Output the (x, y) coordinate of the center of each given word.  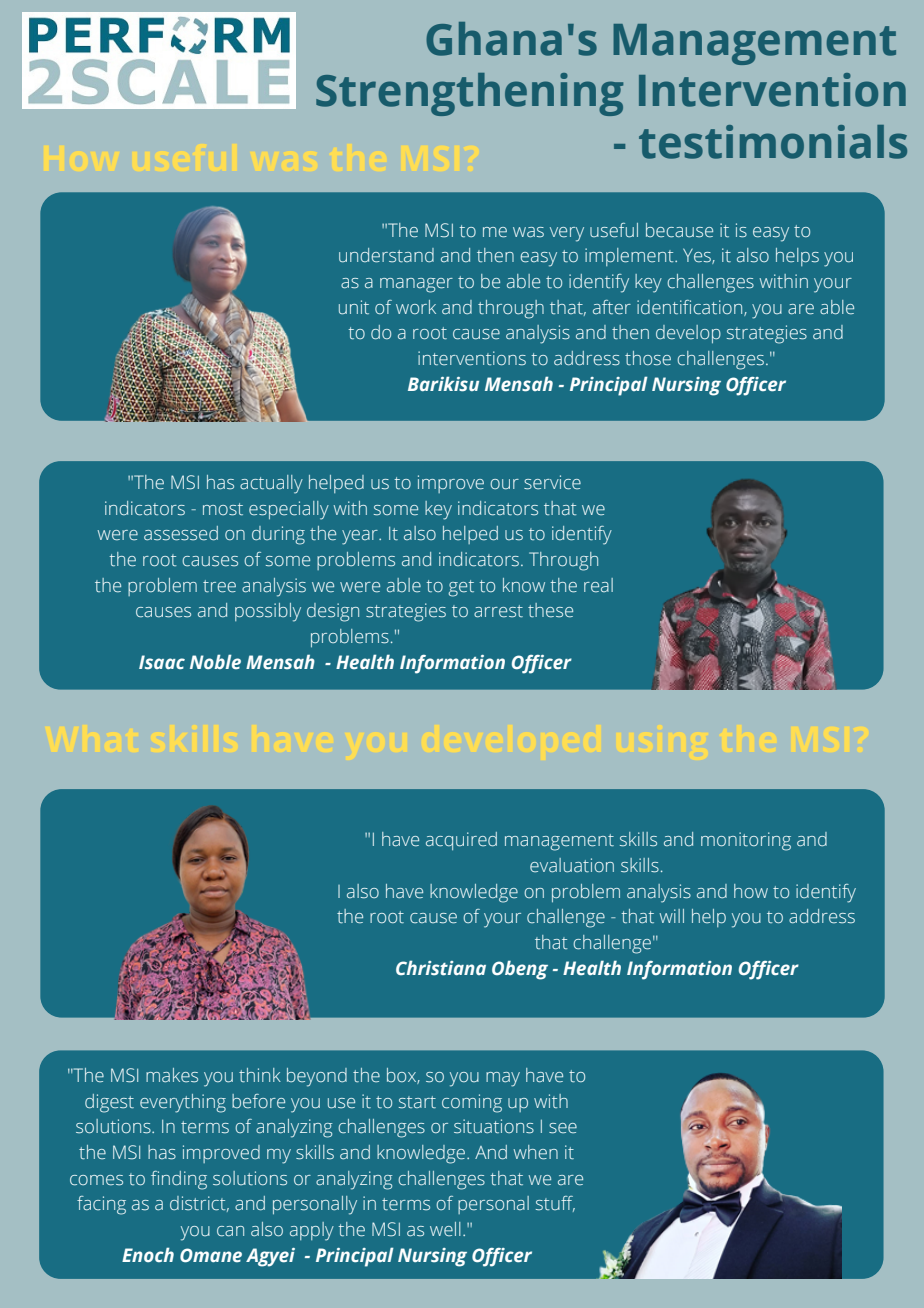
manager (416, 285)
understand (386, 255)
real (598, 585)
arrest (498, 611)
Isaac (162, 662)
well (445, 1229)
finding (179, 1180)
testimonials (773, 142)
